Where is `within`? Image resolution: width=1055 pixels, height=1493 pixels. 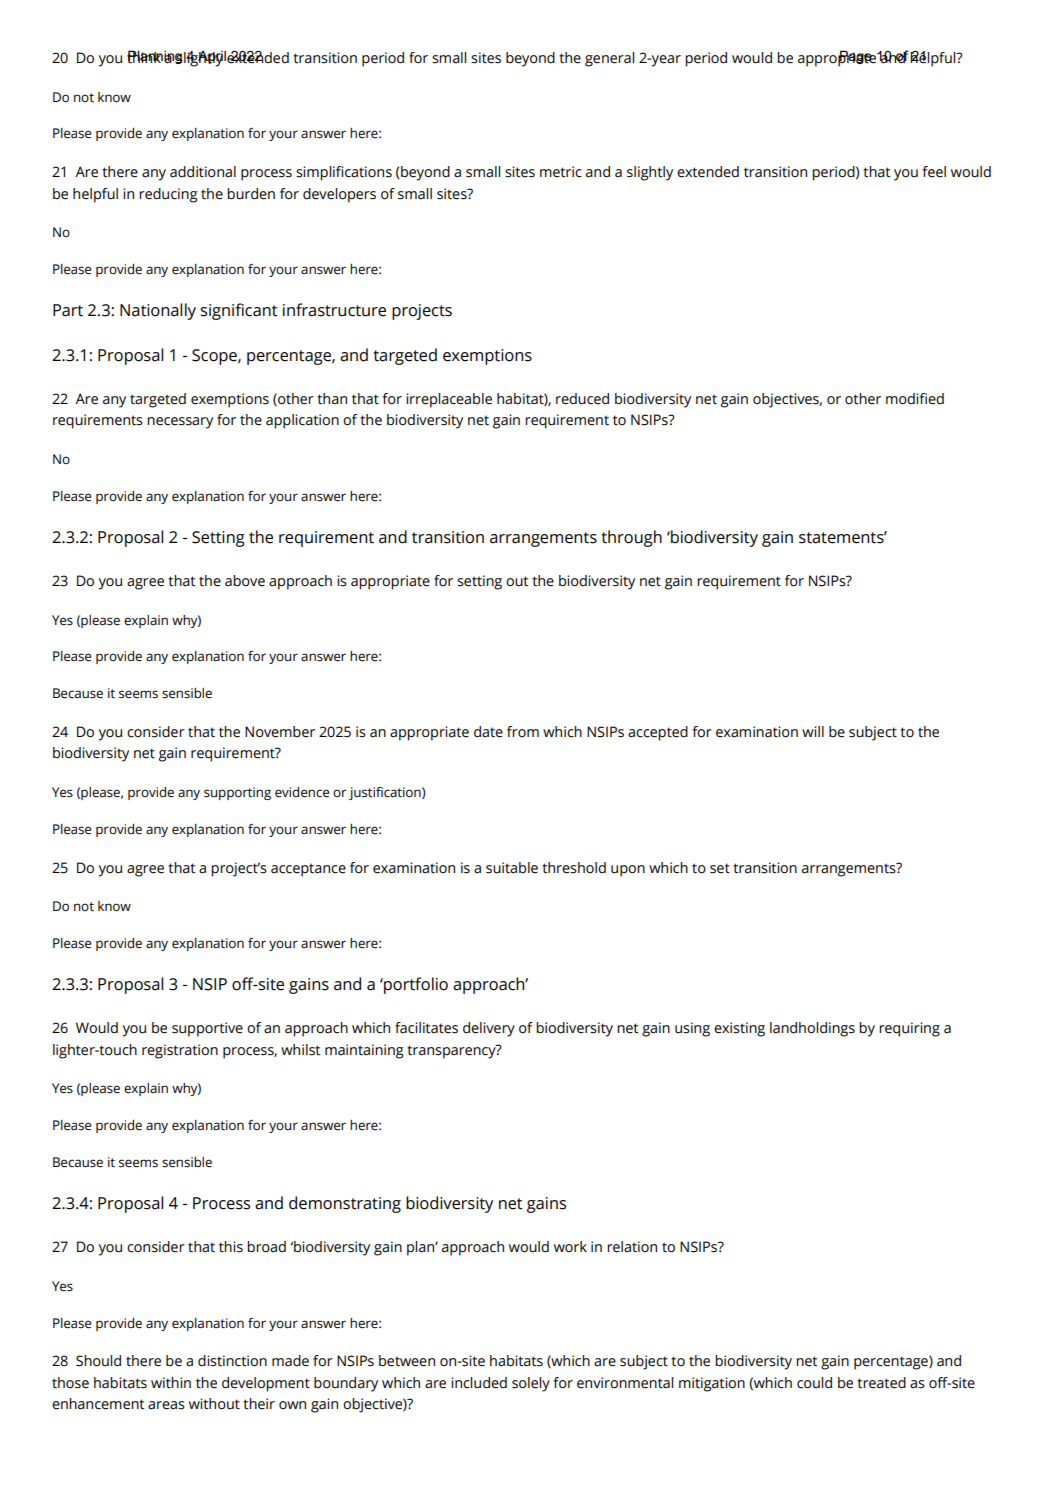 within is located at coordinates (171, 1383).
